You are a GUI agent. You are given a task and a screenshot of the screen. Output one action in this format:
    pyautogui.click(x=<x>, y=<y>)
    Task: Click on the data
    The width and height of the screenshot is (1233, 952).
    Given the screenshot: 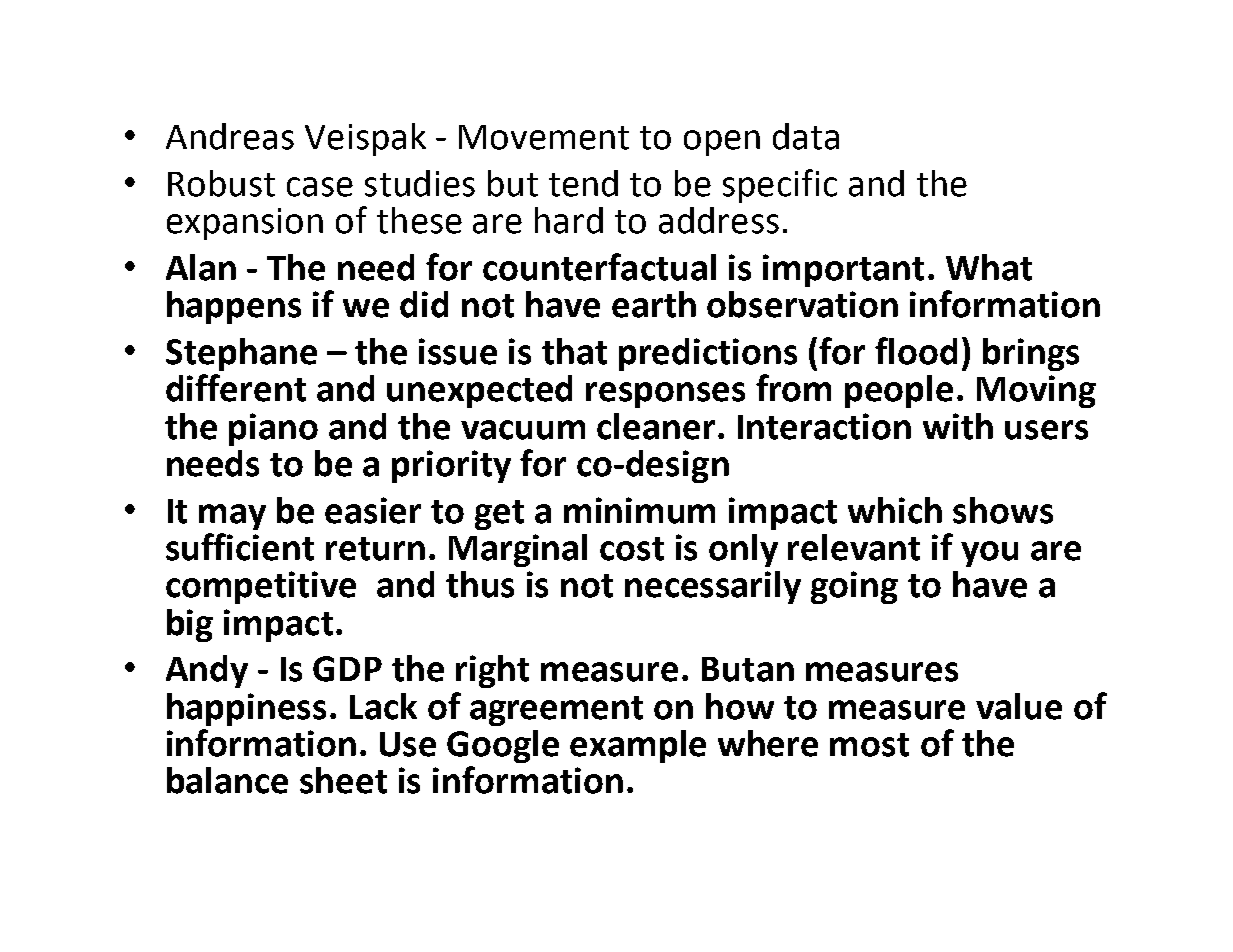 What is the action you would take?
    pyautogui.click(x=806, y=136)
